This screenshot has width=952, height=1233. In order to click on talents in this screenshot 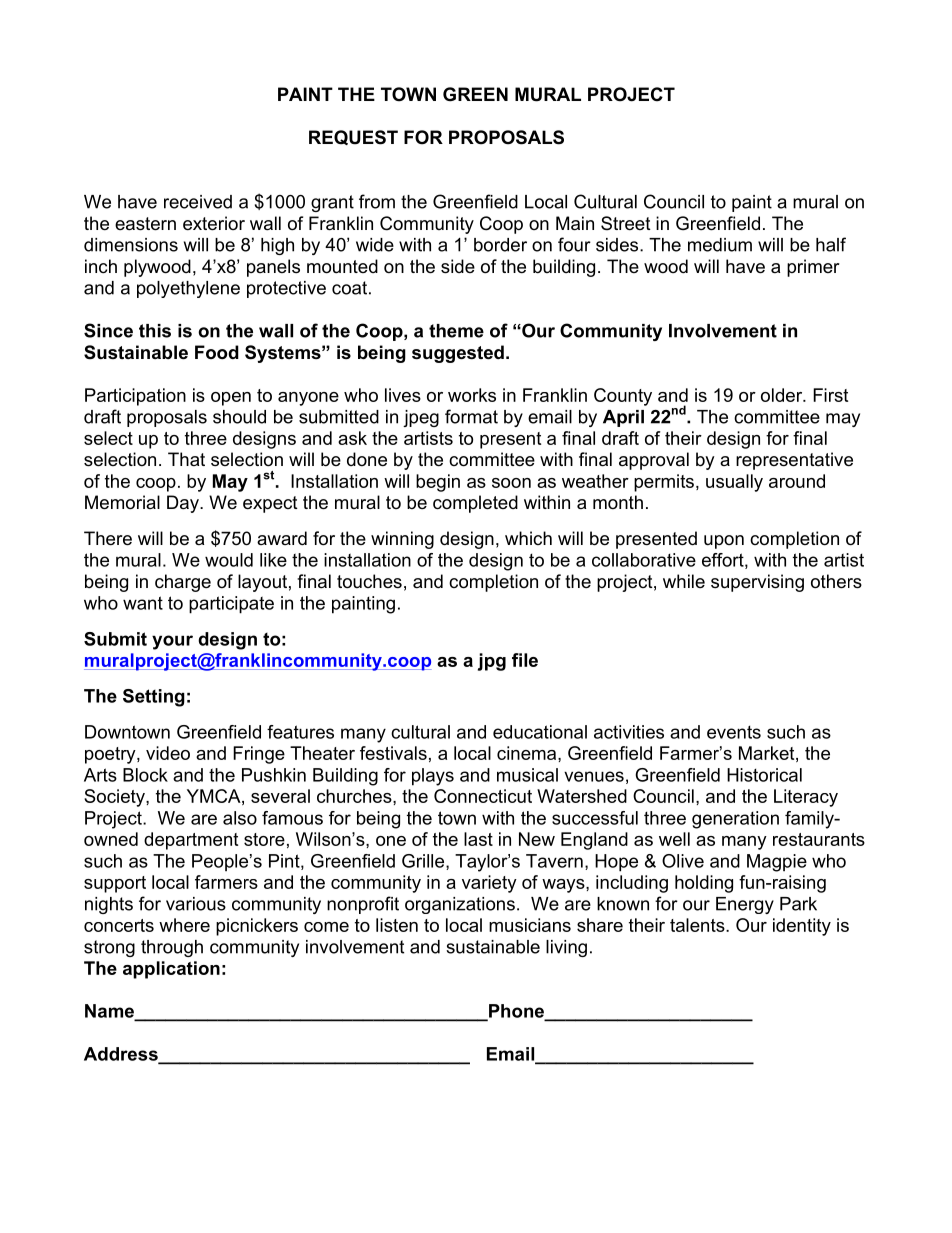, I will do `click(698, 925)`.
